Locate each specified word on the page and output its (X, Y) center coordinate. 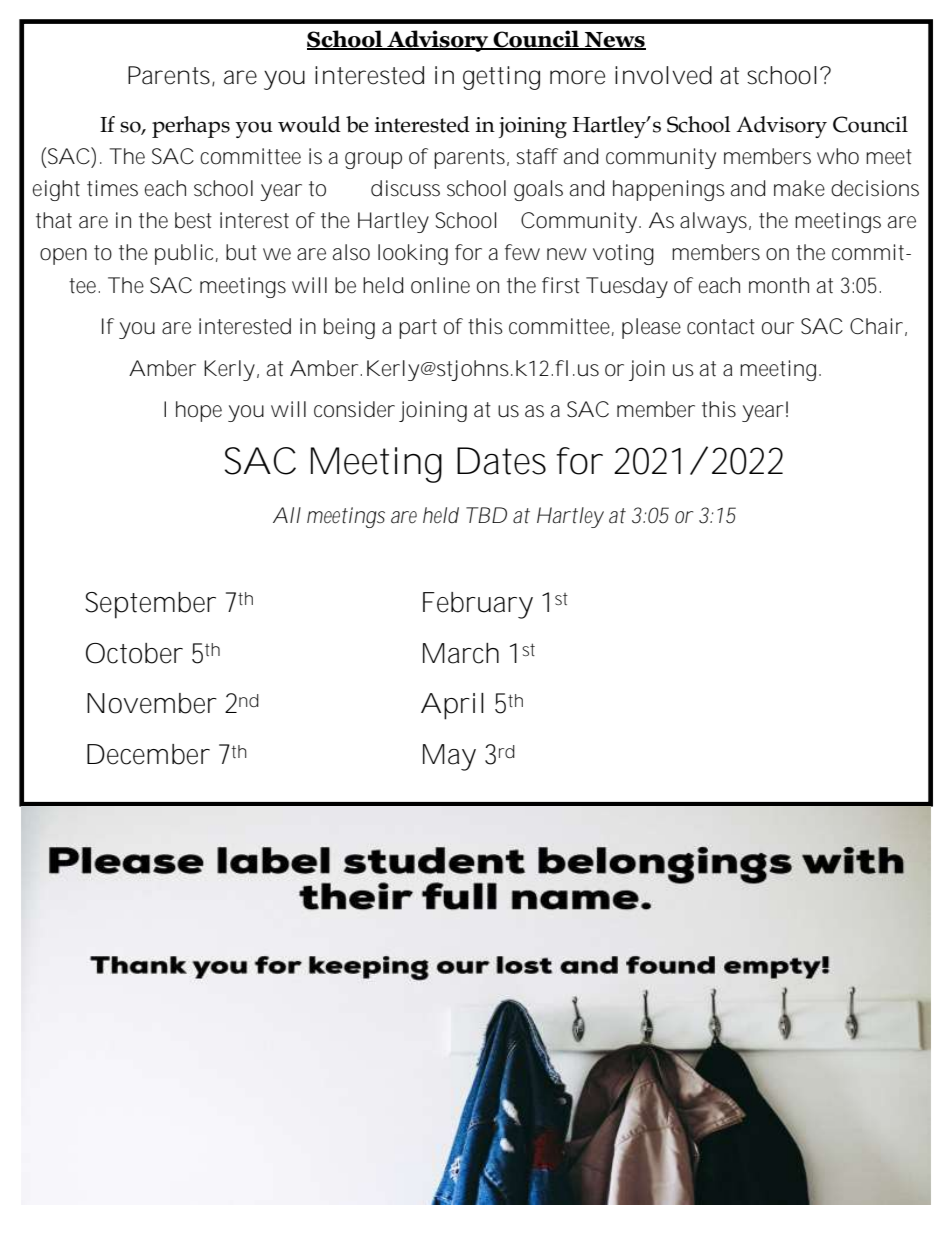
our (778, 328)
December (148, 754)
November (152, 703)
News (614, 41)
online (440, 285)
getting (501, 78)
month (779, 285)
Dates (501, 461)
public (184, 254)
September (150, 605)
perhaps (191, 127)
